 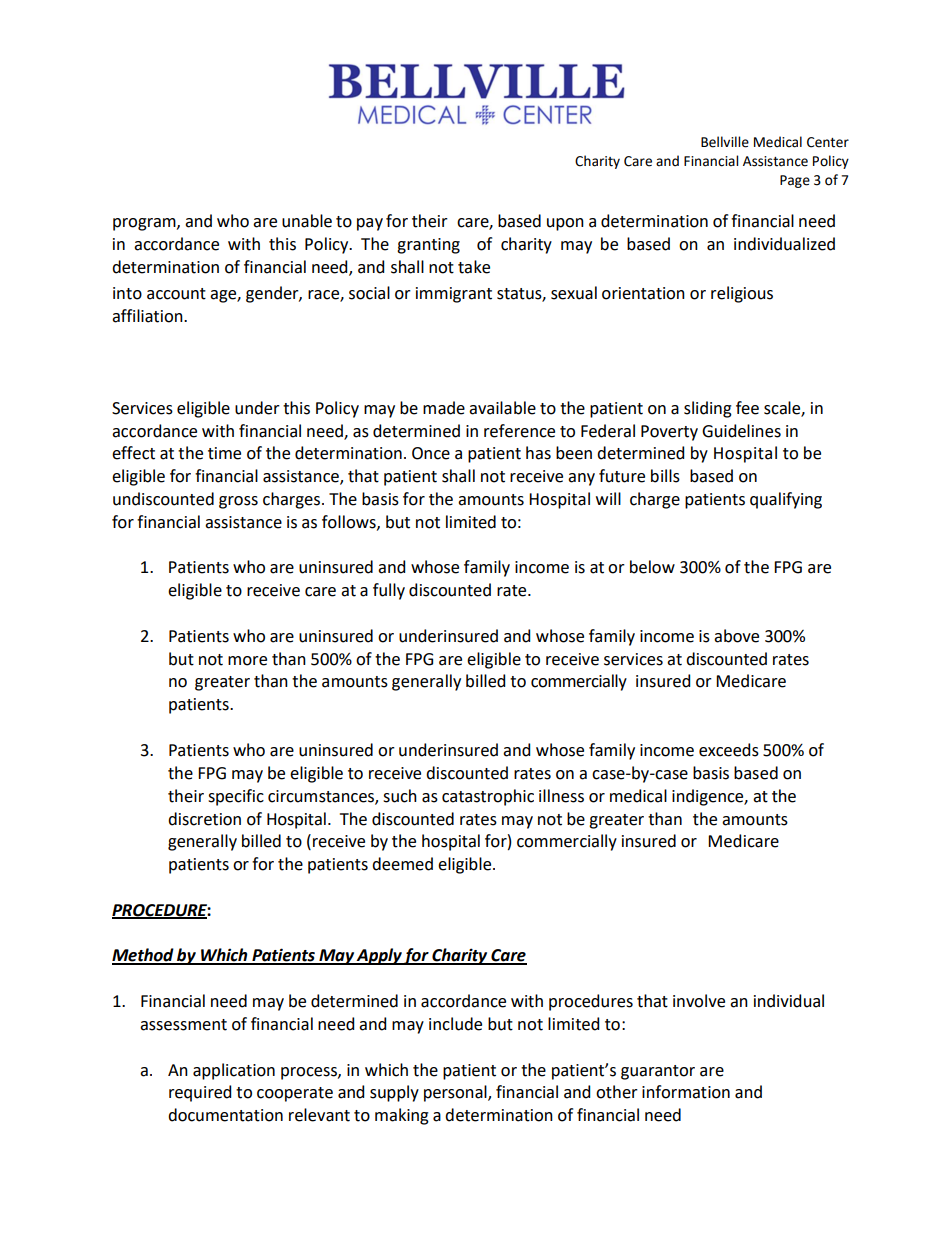 I want to click on unable, so click(x=307, y=221).
